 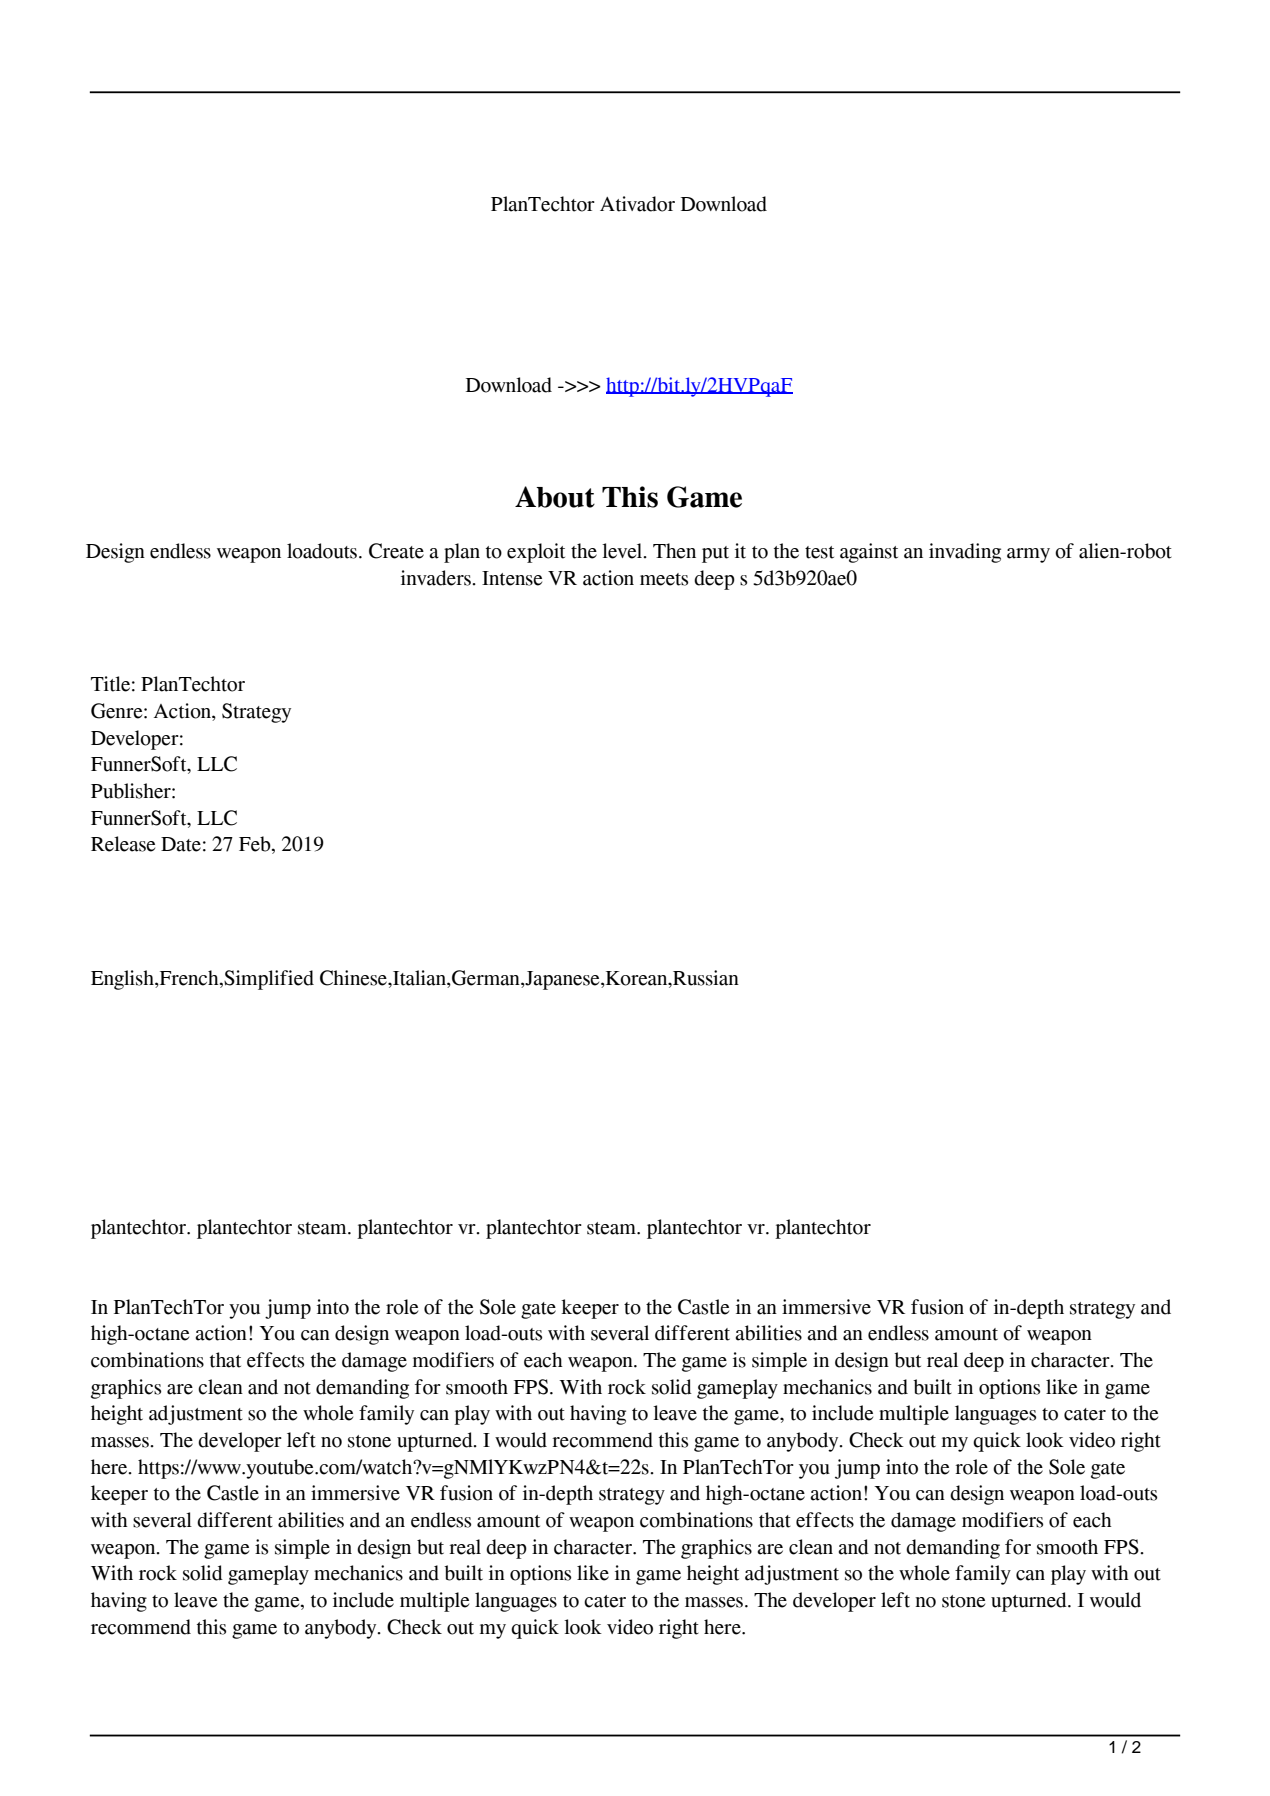 What do you see at coordinates (437, 578) in the document?
I see `invaders` at bounding box center [437, 578].
